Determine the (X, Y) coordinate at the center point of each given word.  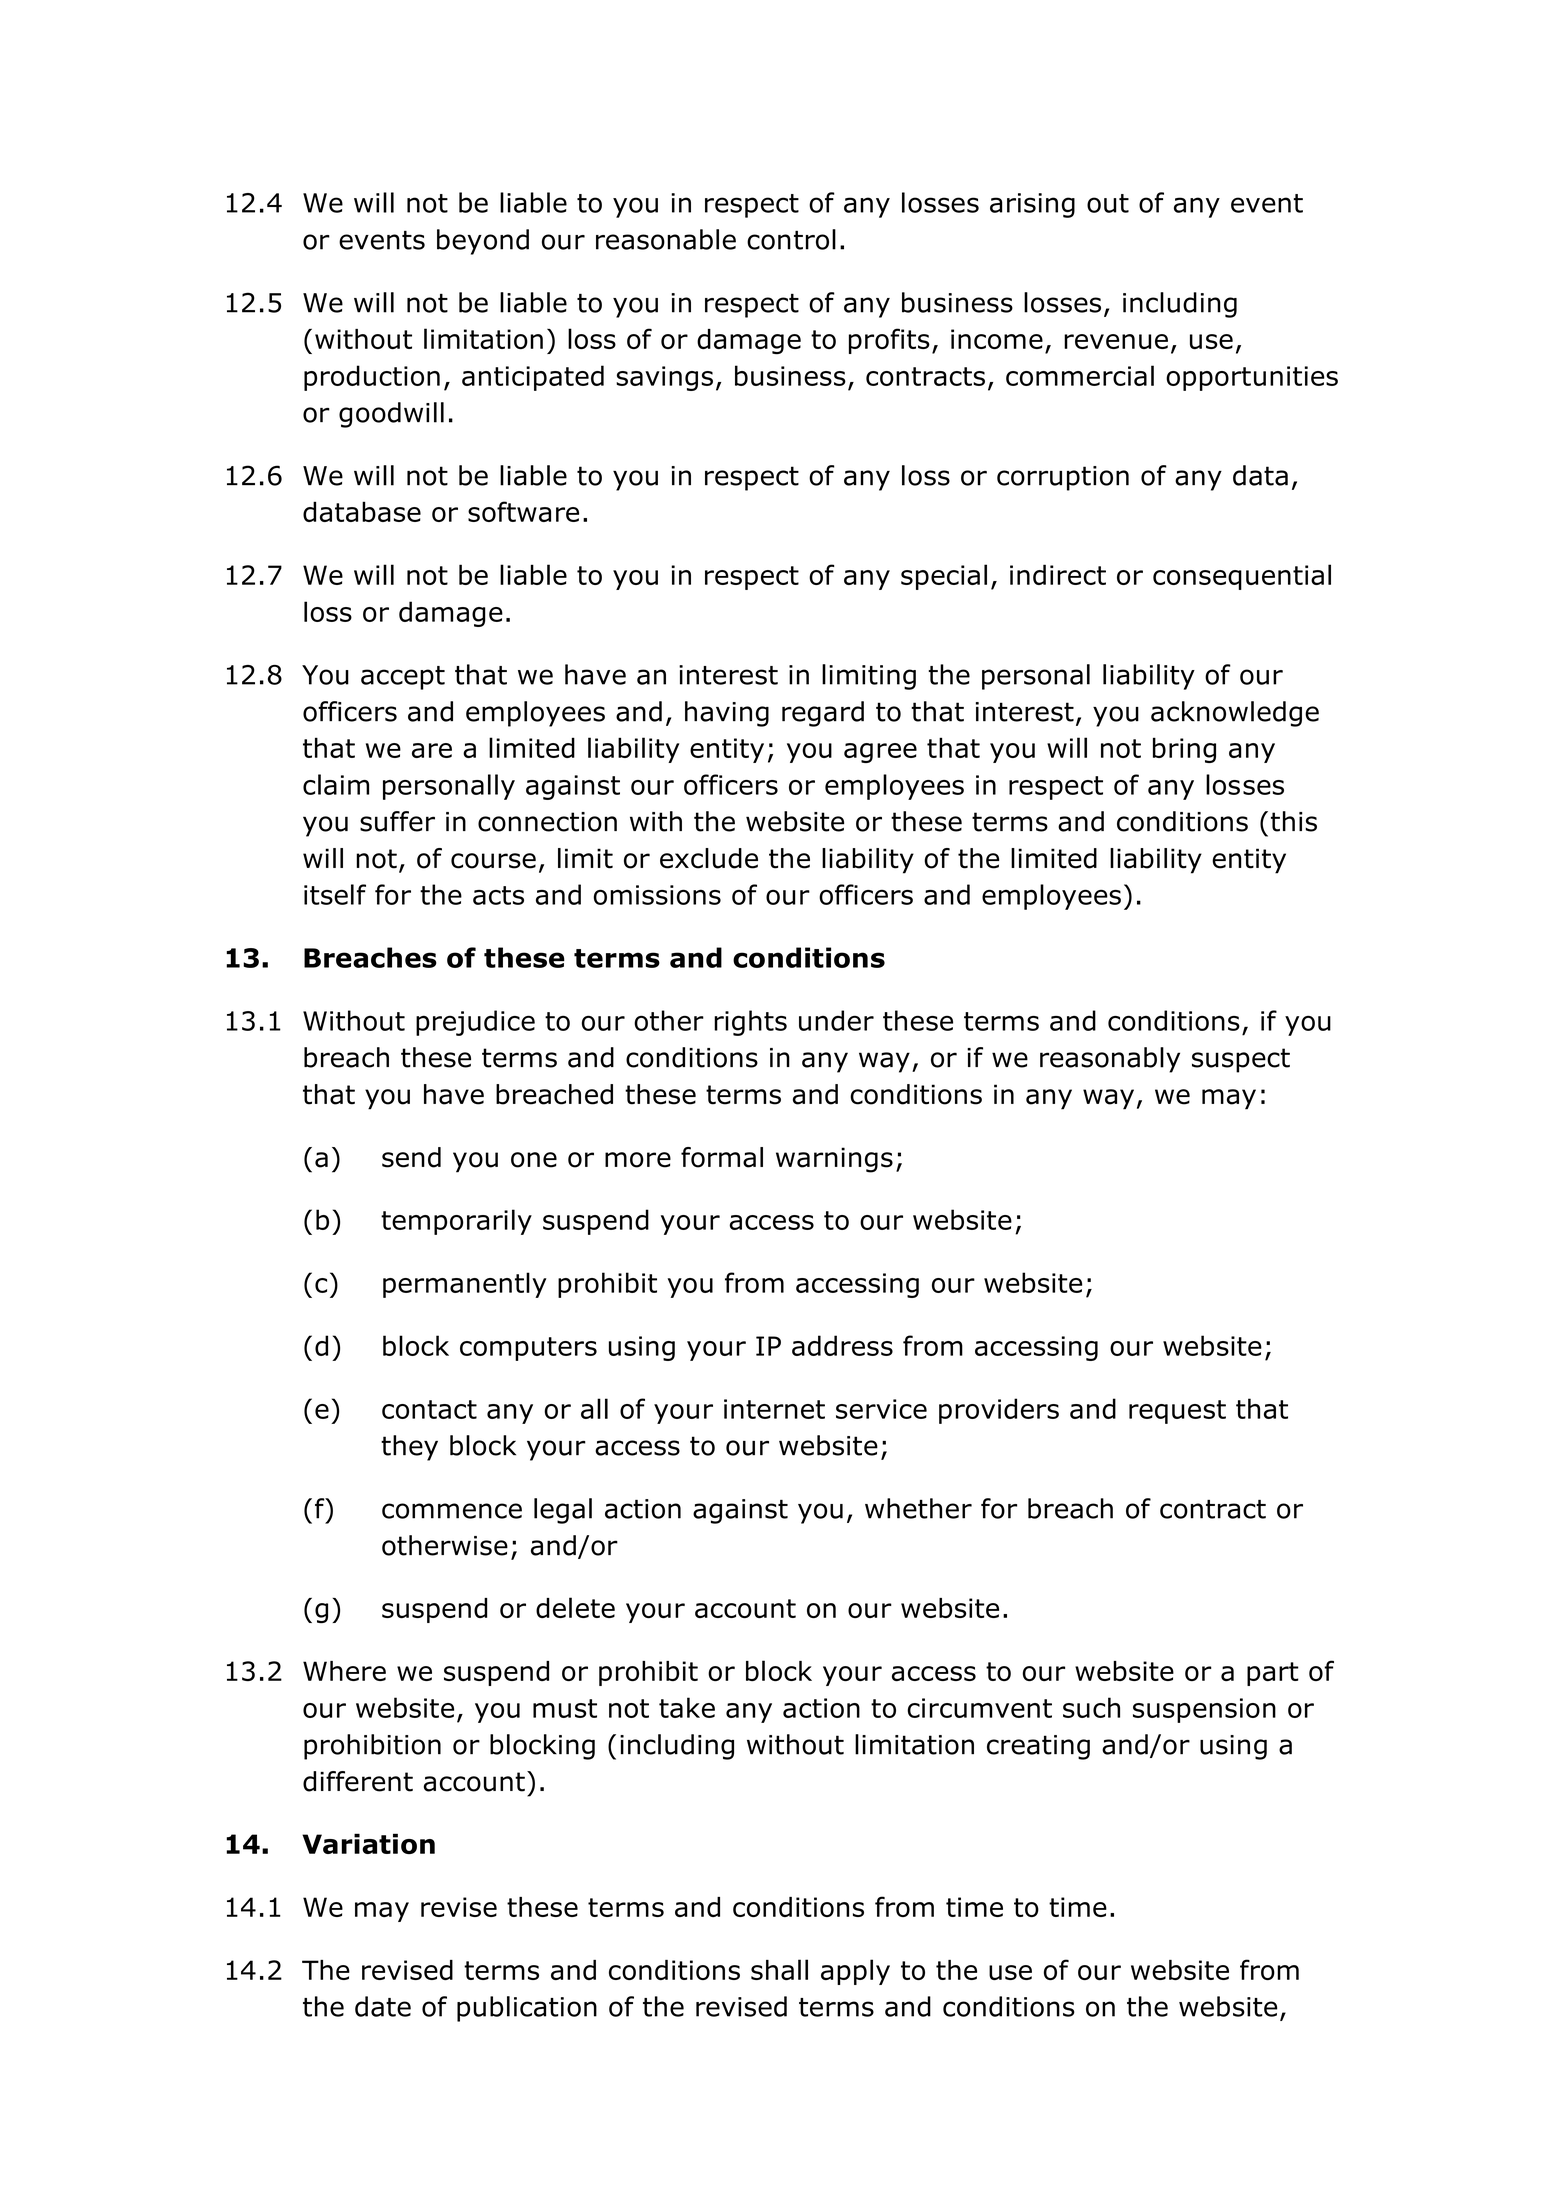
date (383, 2006)
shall (779, 1969)
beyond (483, 242)
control (791, 239)
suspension (1204, 1710)
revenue (1116, 341)
